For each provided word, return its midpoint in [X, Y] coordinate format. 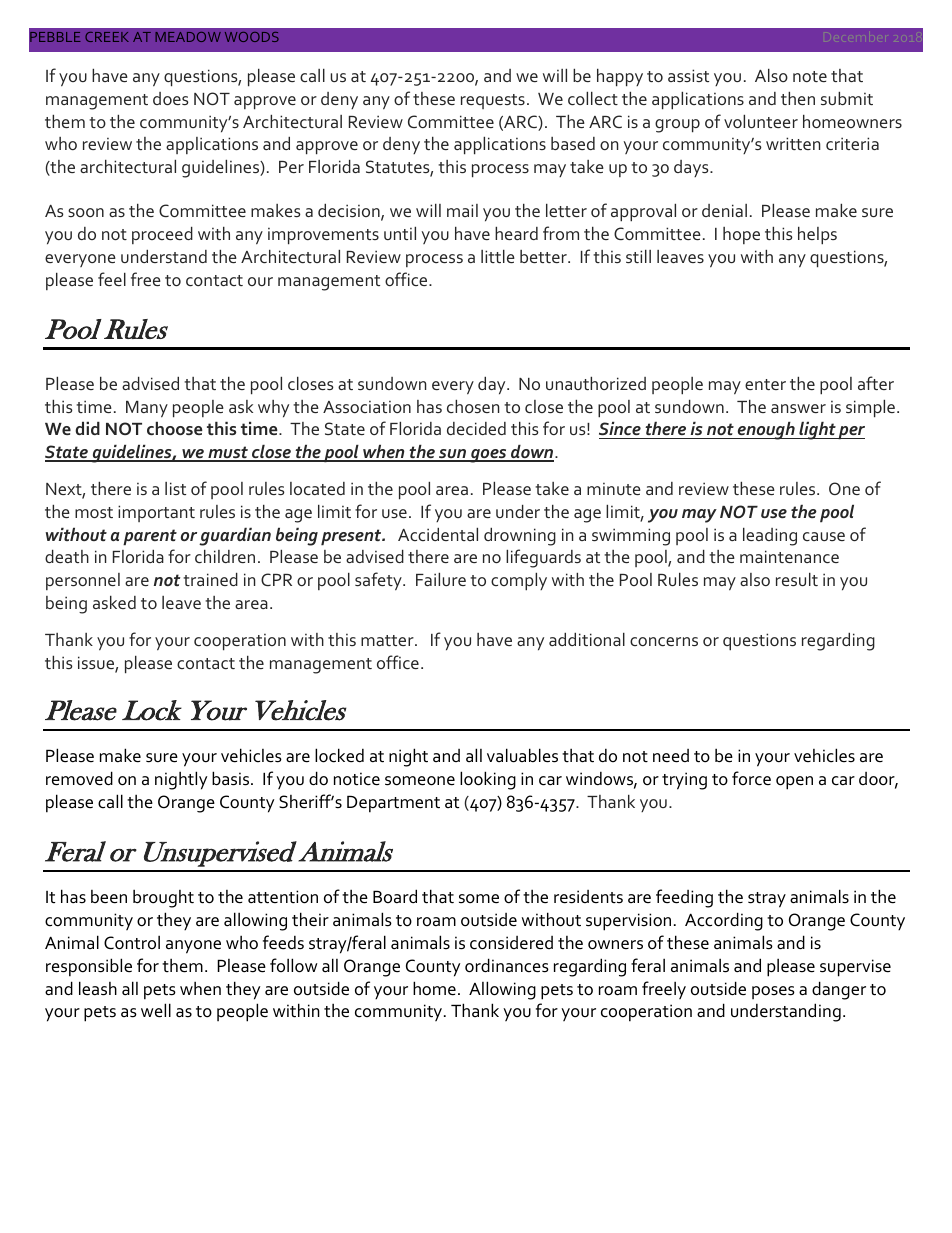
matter [388, 640]
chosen [473, 406]
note [810, 76]
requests [493, 101]
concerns [664, 641]
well [156, 1010]
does [171, 98]
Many [147, 409]
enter [765, 384]
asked [114, 602]
